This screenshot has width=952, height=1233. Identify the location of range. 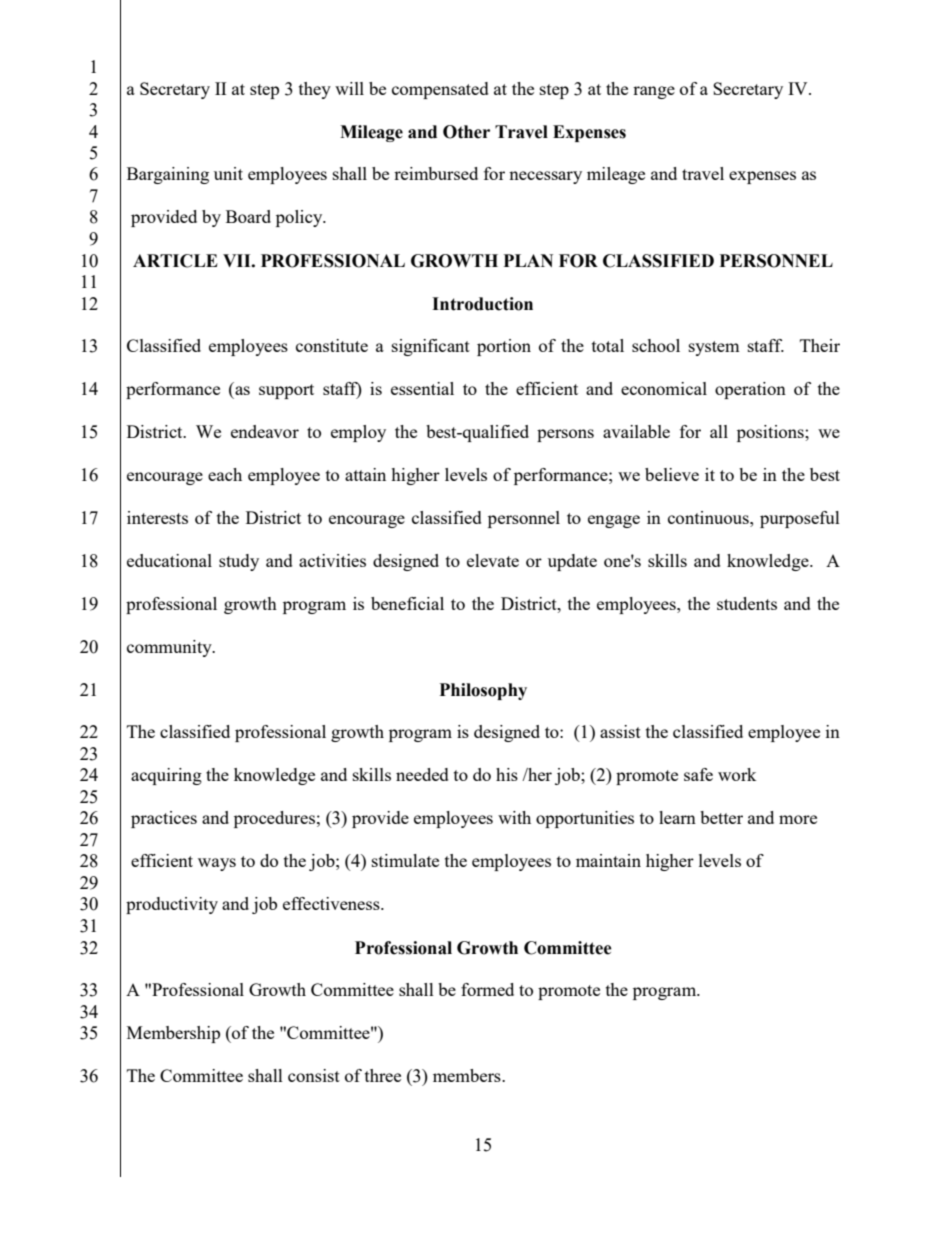
(654, 92).
